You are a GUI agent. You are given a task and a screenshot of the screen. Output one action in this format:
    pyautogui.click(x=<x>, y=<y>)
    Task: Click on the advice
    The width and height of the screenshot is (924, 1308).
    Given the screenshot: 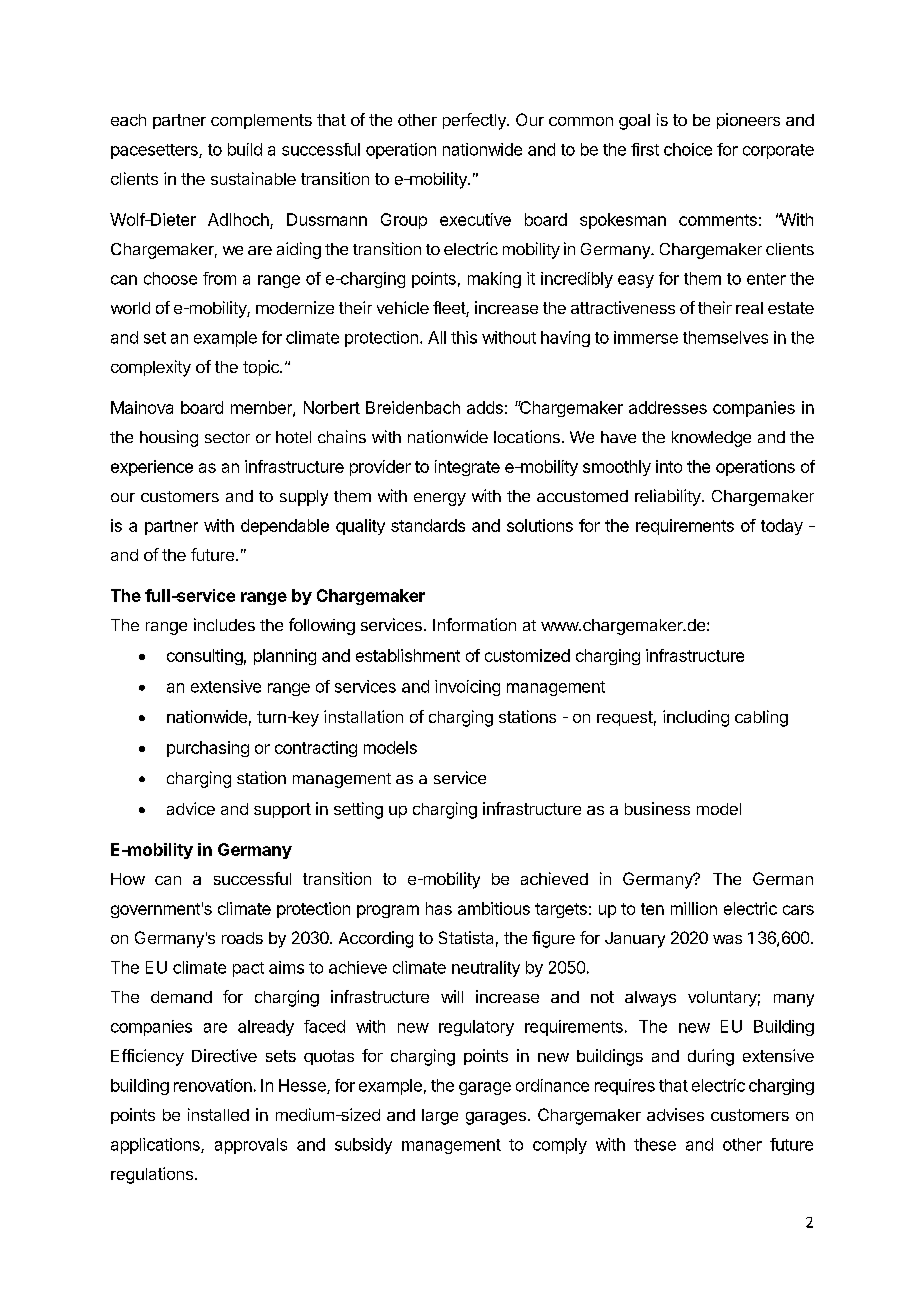 What is the action you would take?
    pyautogui.click(x=191, y=808)
